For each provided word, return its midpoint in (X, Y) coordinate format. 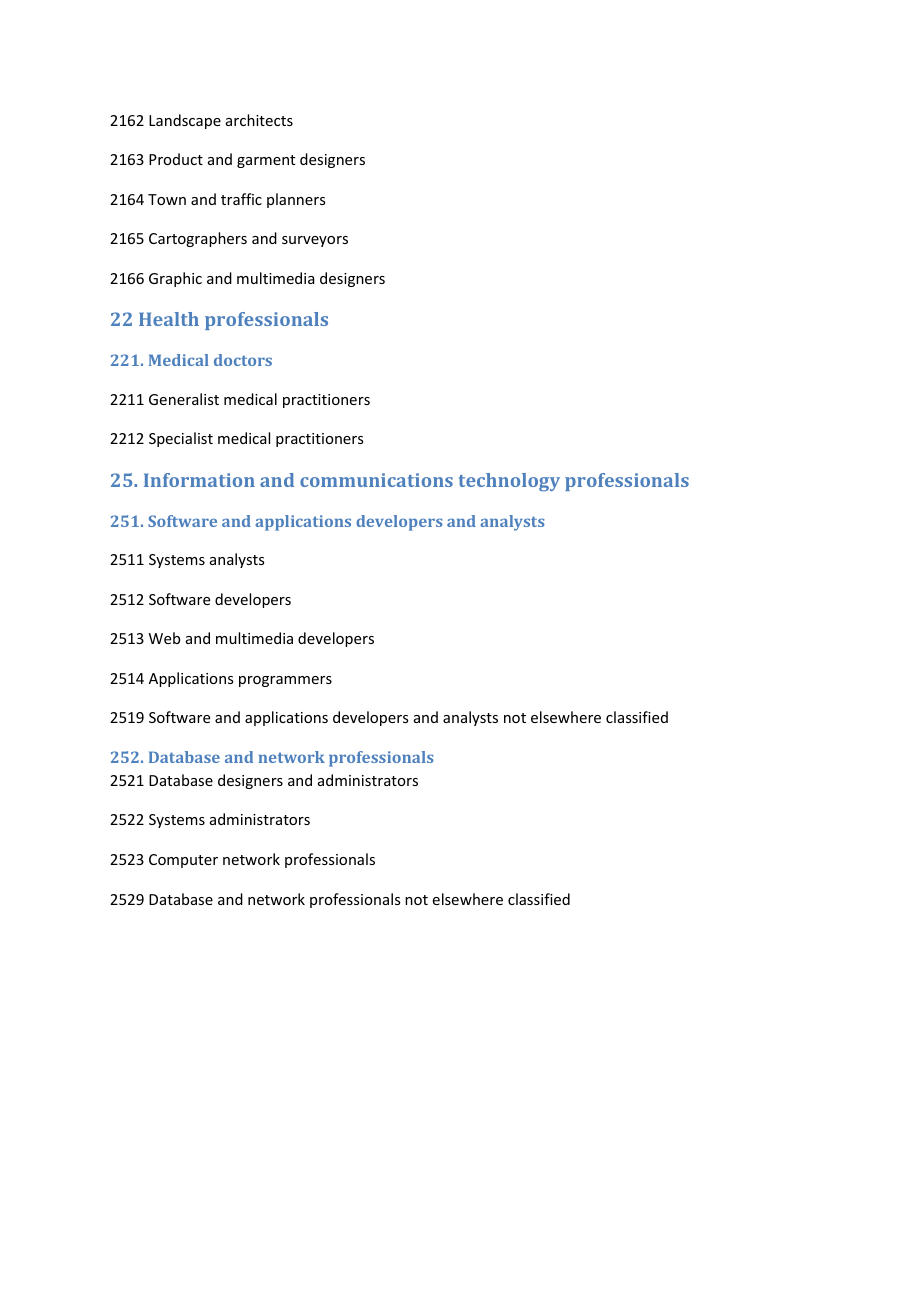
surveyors (315, 241)
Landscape (185, 121)
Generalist (184, 399)
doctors (243, 360)
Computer (183, 861)
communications (376, 480)
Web (164, 638)
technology (509, 482)
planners (296, 200)
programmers (285, 681)
